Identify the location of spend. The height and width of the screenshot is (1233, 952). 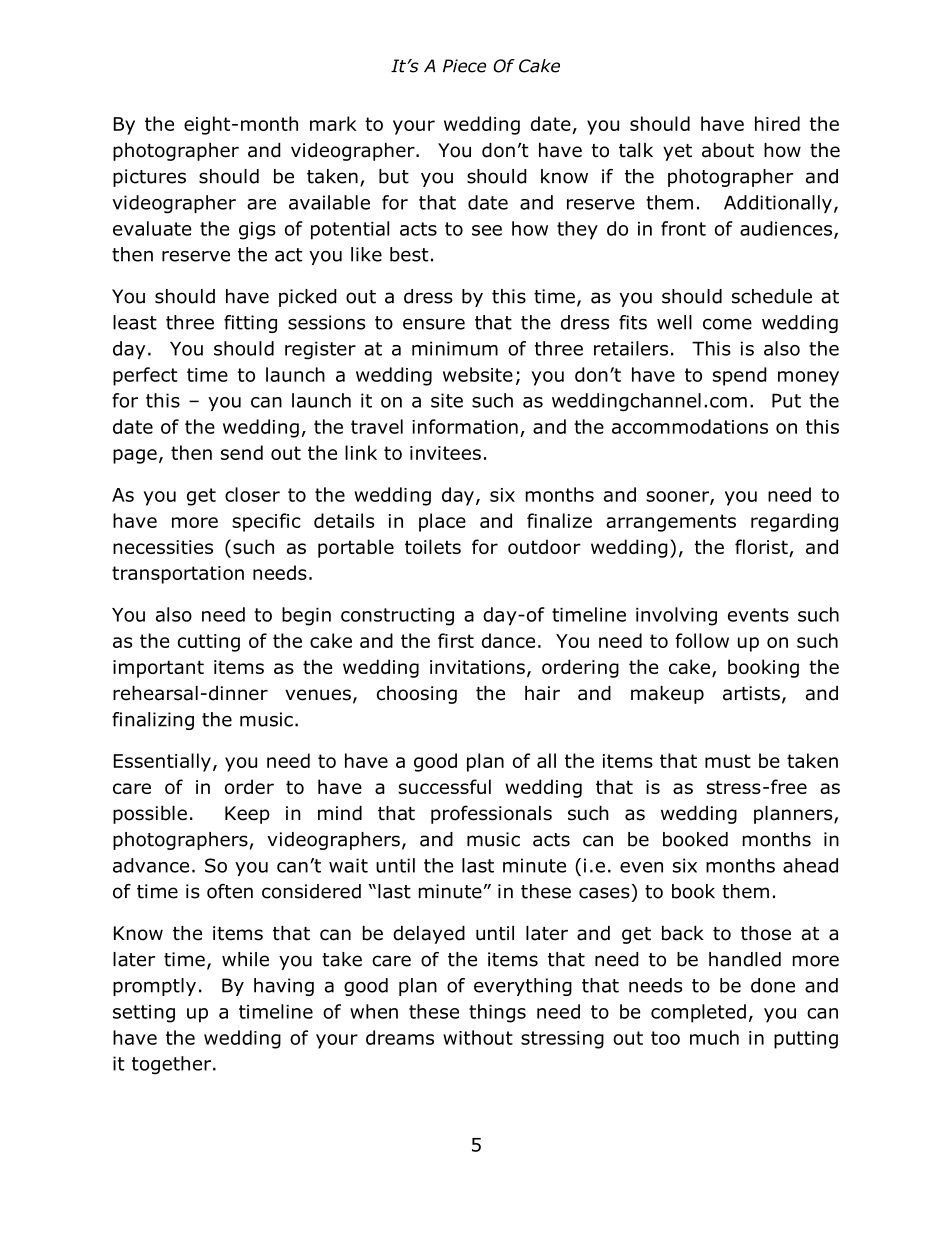
(740, 376).
